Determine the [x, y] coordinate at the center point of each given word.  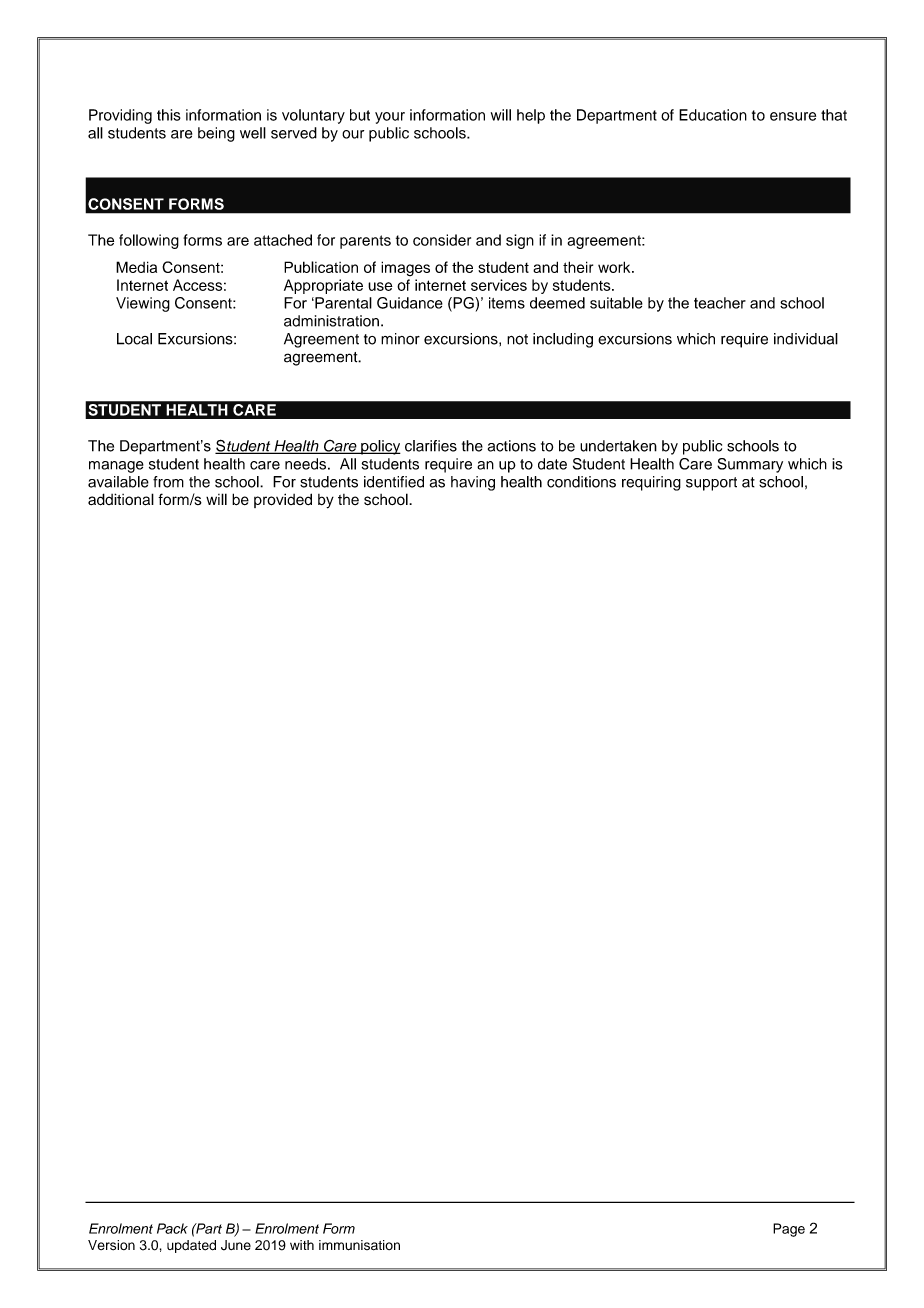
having [473, 483]
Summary [750, 465]
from [168, 482]
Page [789, 1230]
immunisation [359, 1245]
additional [121, 499]
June [236, 1245]
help [531, 116]
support [711, 484]
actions [512, 446]
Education [713, 115]
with [302, 1245]
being [216, 134]
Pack [172, 1228]
